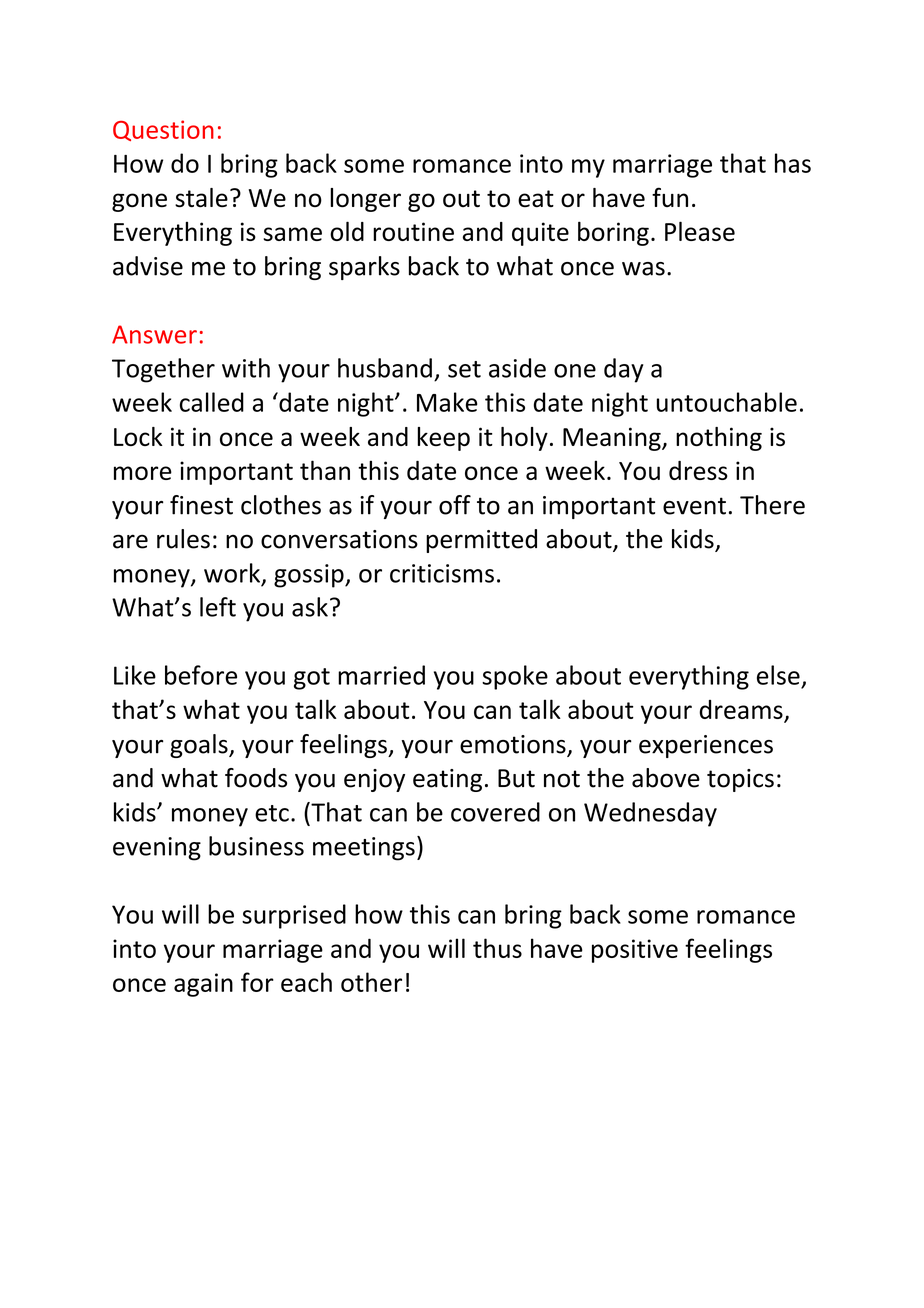  What do you see at coordinates (163, 130) in the image?
I see `Question` at bounding box center [163, 130].
